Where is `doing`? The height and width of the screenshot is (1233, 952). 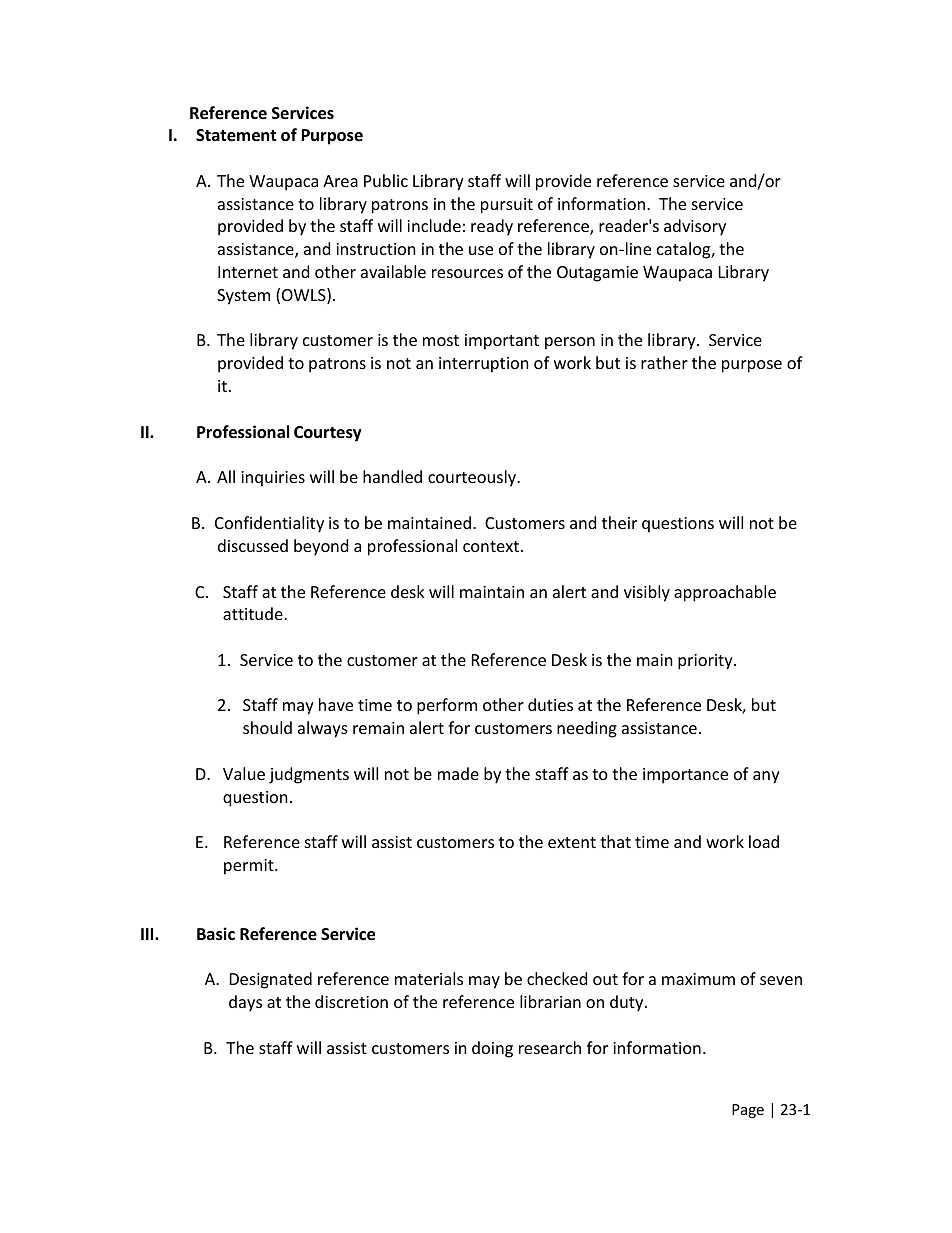 doing is located at coordinates (492, 1049).
